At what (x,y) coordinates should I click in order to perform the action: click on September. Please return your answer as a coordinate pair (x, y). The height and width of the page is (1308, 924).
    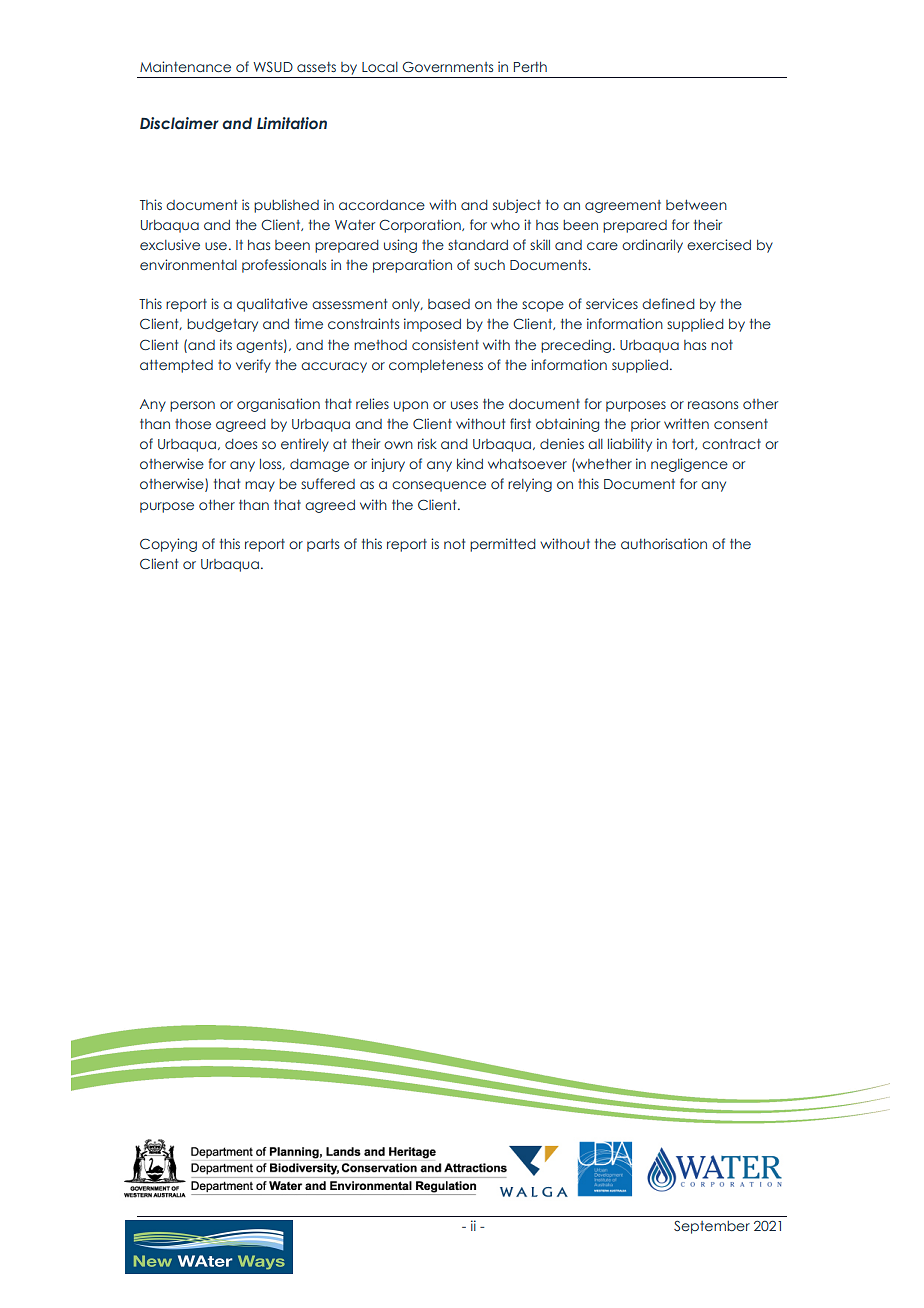
    Looking at the image, I should click on (712, 1227).
